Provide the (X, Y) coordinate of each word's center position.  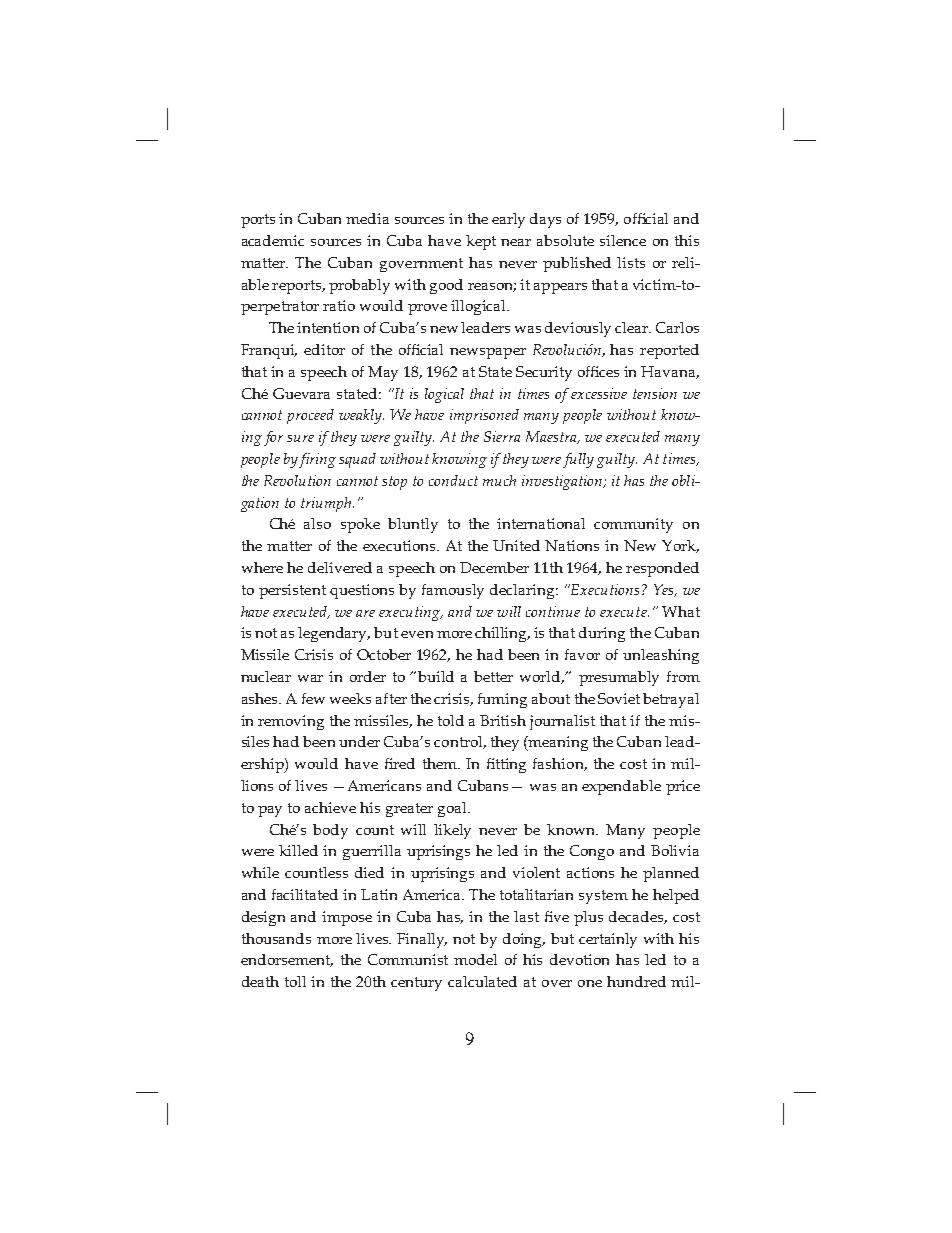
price (683, 787)
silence (623, 240)
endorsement (287, 960)
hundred (636, 981)
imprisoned (484, 416)
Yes (665, 590)
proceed (310, 416)
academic (273, 240)
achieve (330, 807)
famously (453, 591)
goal (453, 809)
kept (481, 242)
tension (655, 393)
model (475, 959)
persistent (292, 591)
